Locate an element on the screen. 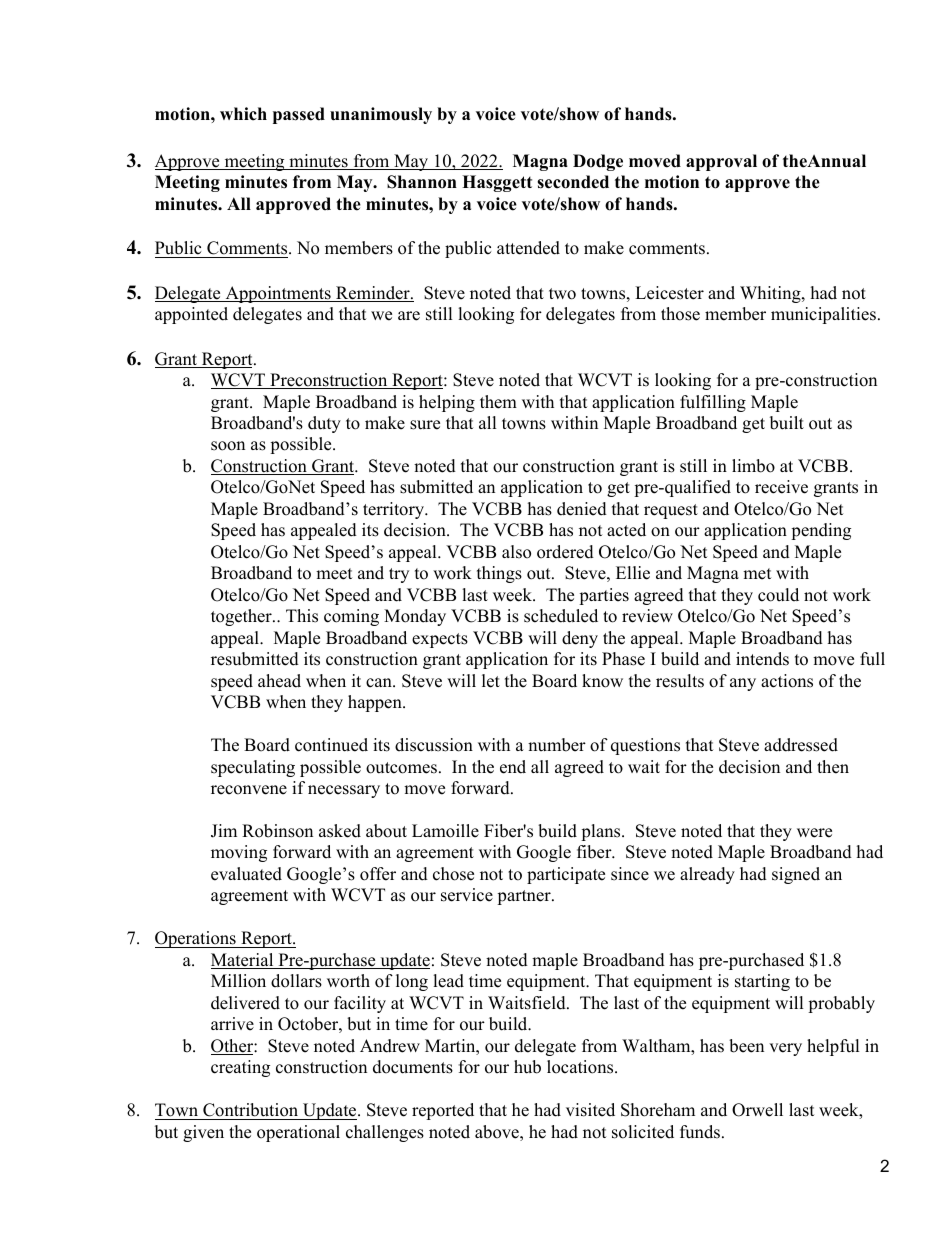 The image size is (952, 1233). hub is located at coordinates (527, 1067).
